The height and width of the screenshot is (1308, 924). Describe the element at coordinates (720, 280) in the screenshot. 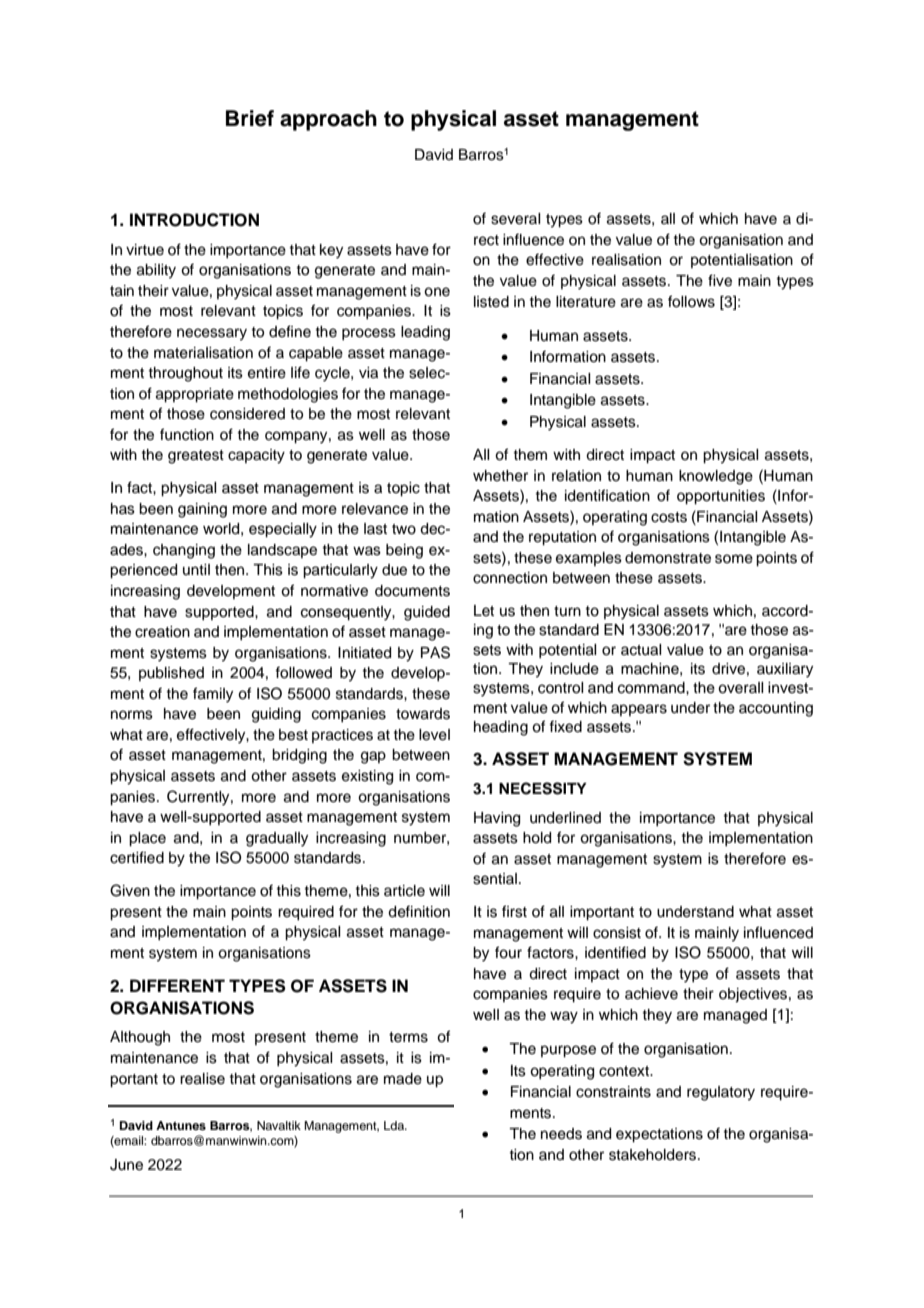

I see `five` at that location.
